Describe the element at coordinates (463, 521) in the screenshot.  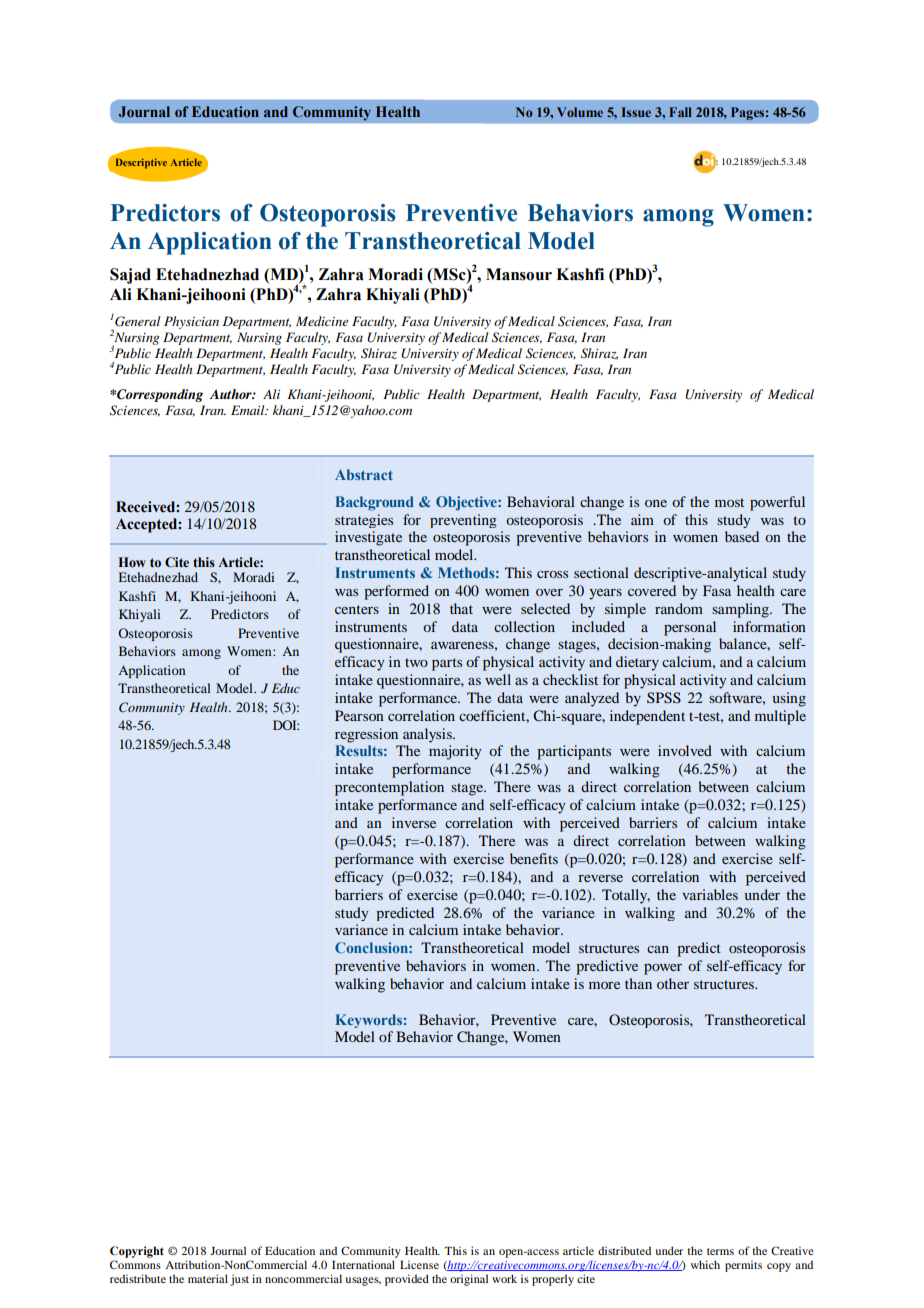
I see `preventing` at that location.
